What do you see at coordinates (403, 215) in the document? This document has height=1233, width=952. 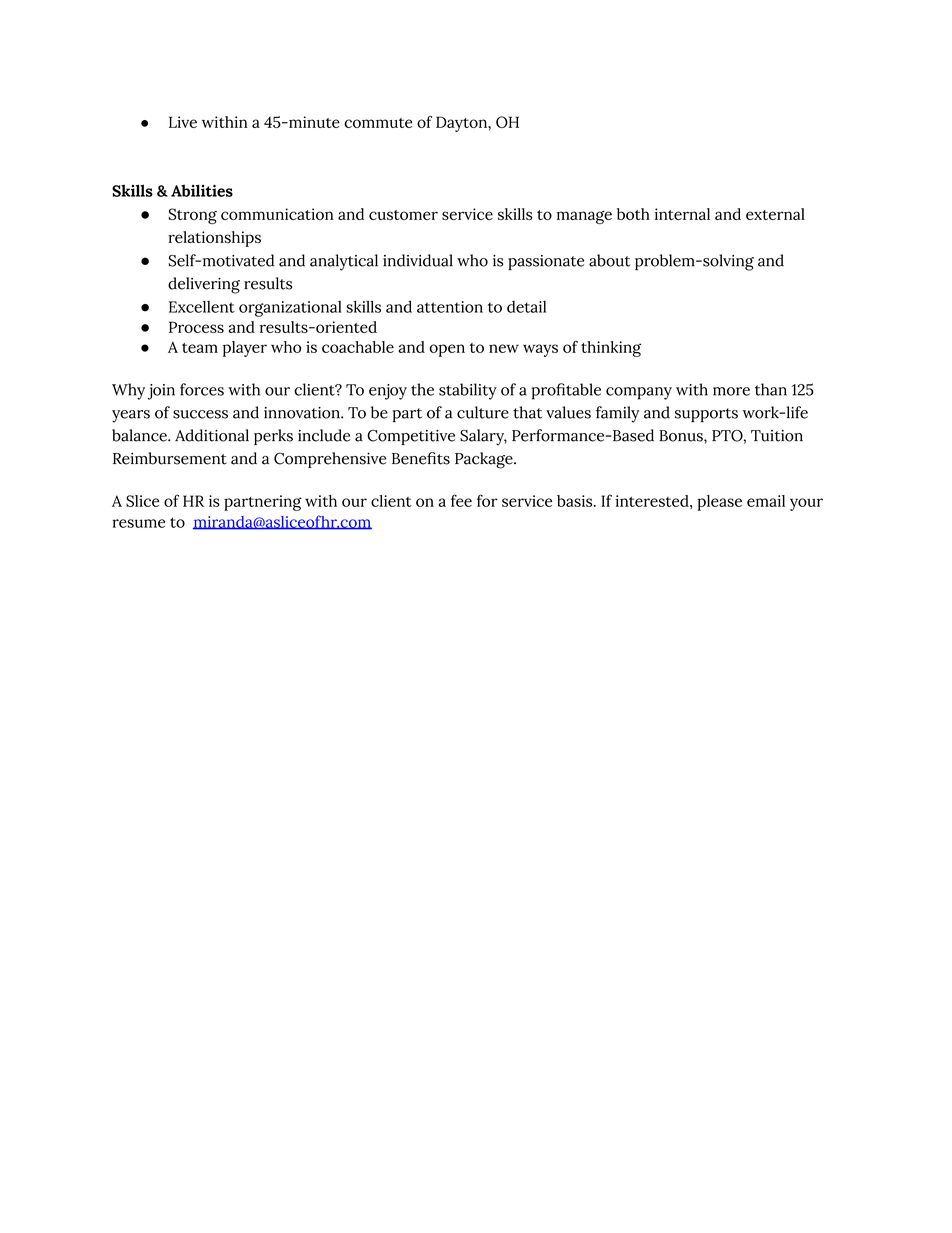 I see `customer` at bounding box center [403, 215].
